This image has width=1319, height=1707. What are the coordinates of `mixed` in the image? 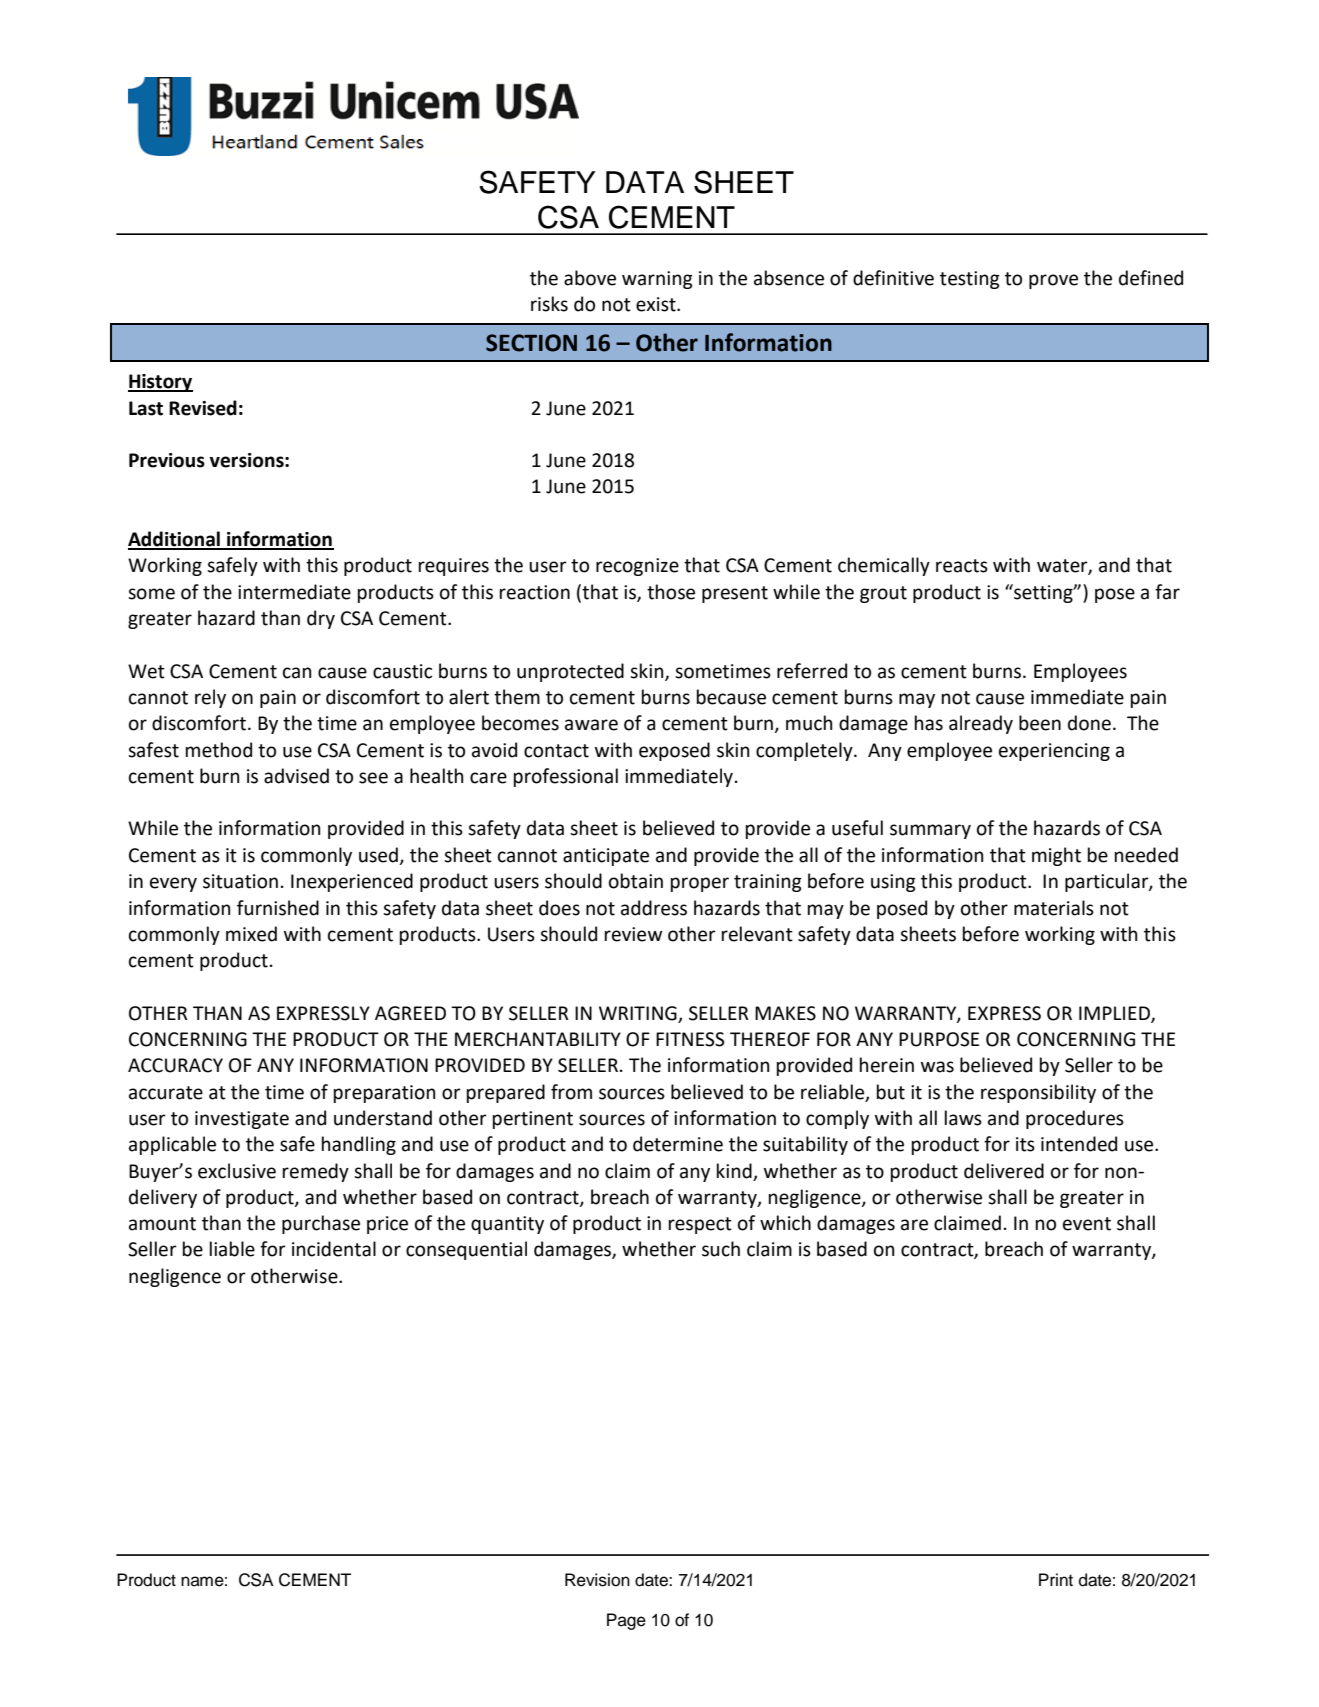 It's located at (251, 934).
